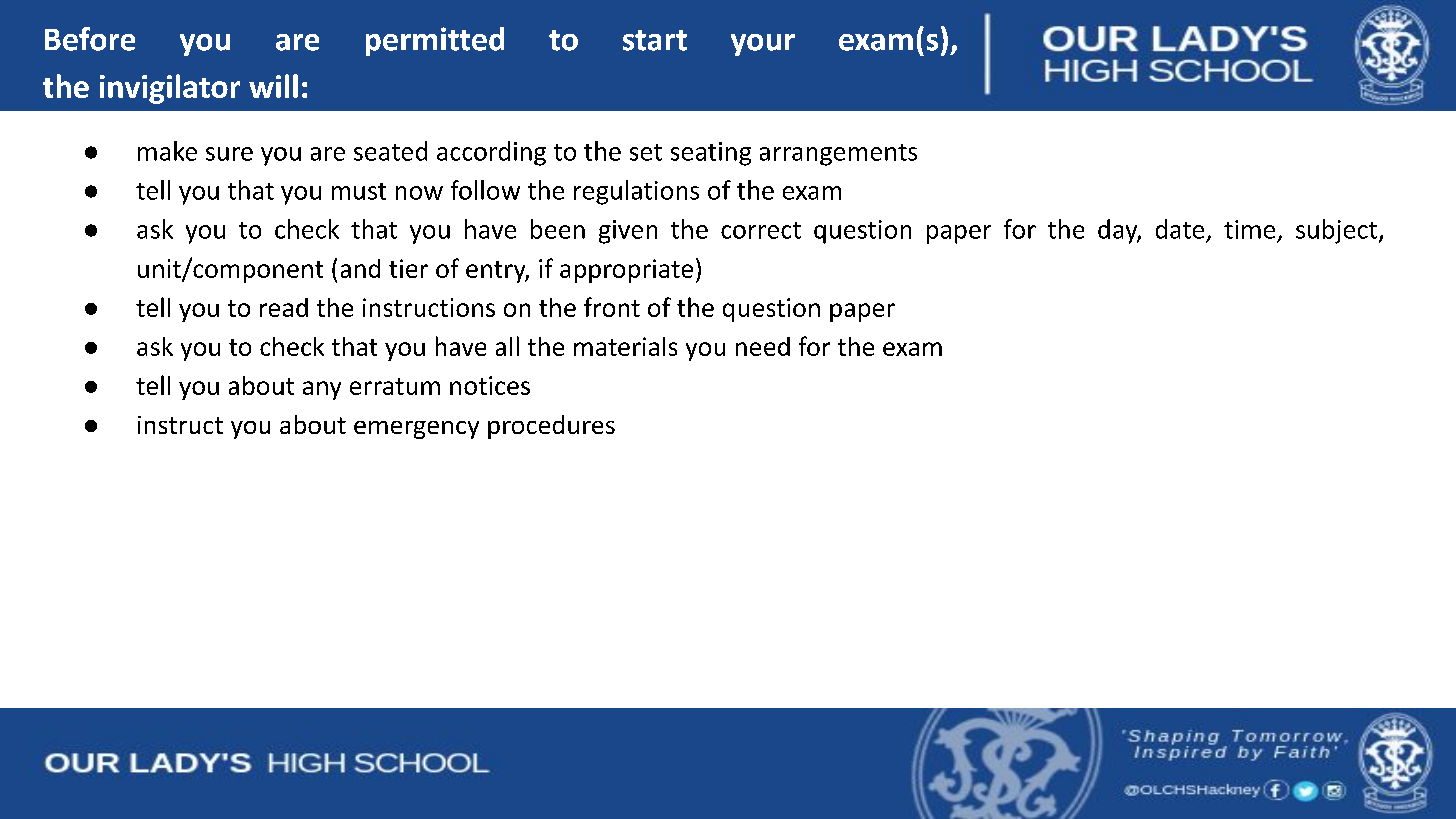 The image size is (1456, 819). Describe the element at coordinates (763, 346) in the screenshot. I see `need` at that location.
